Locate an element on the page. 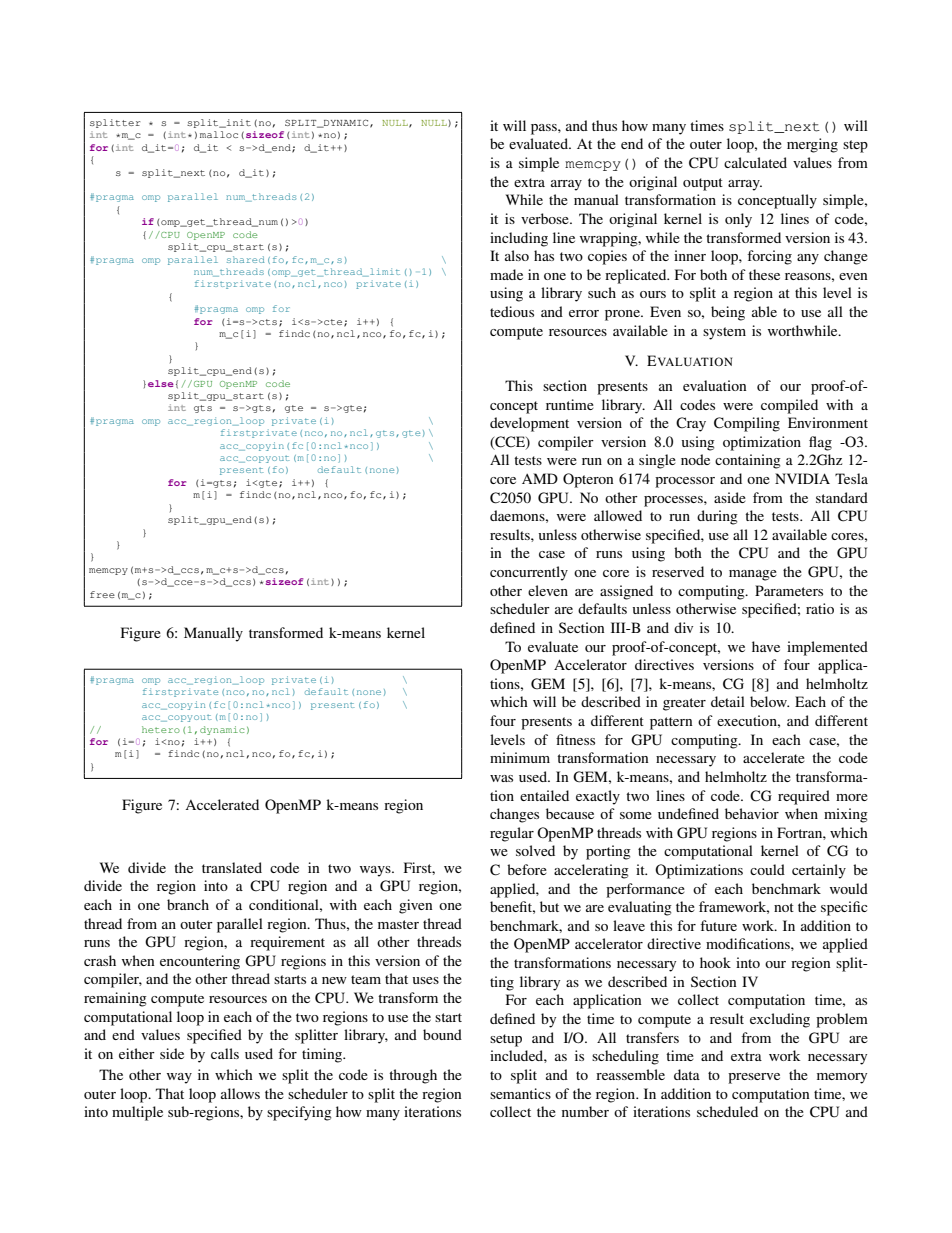 This image has height=1233, width=952. including is located at coordinates (519, 239).
